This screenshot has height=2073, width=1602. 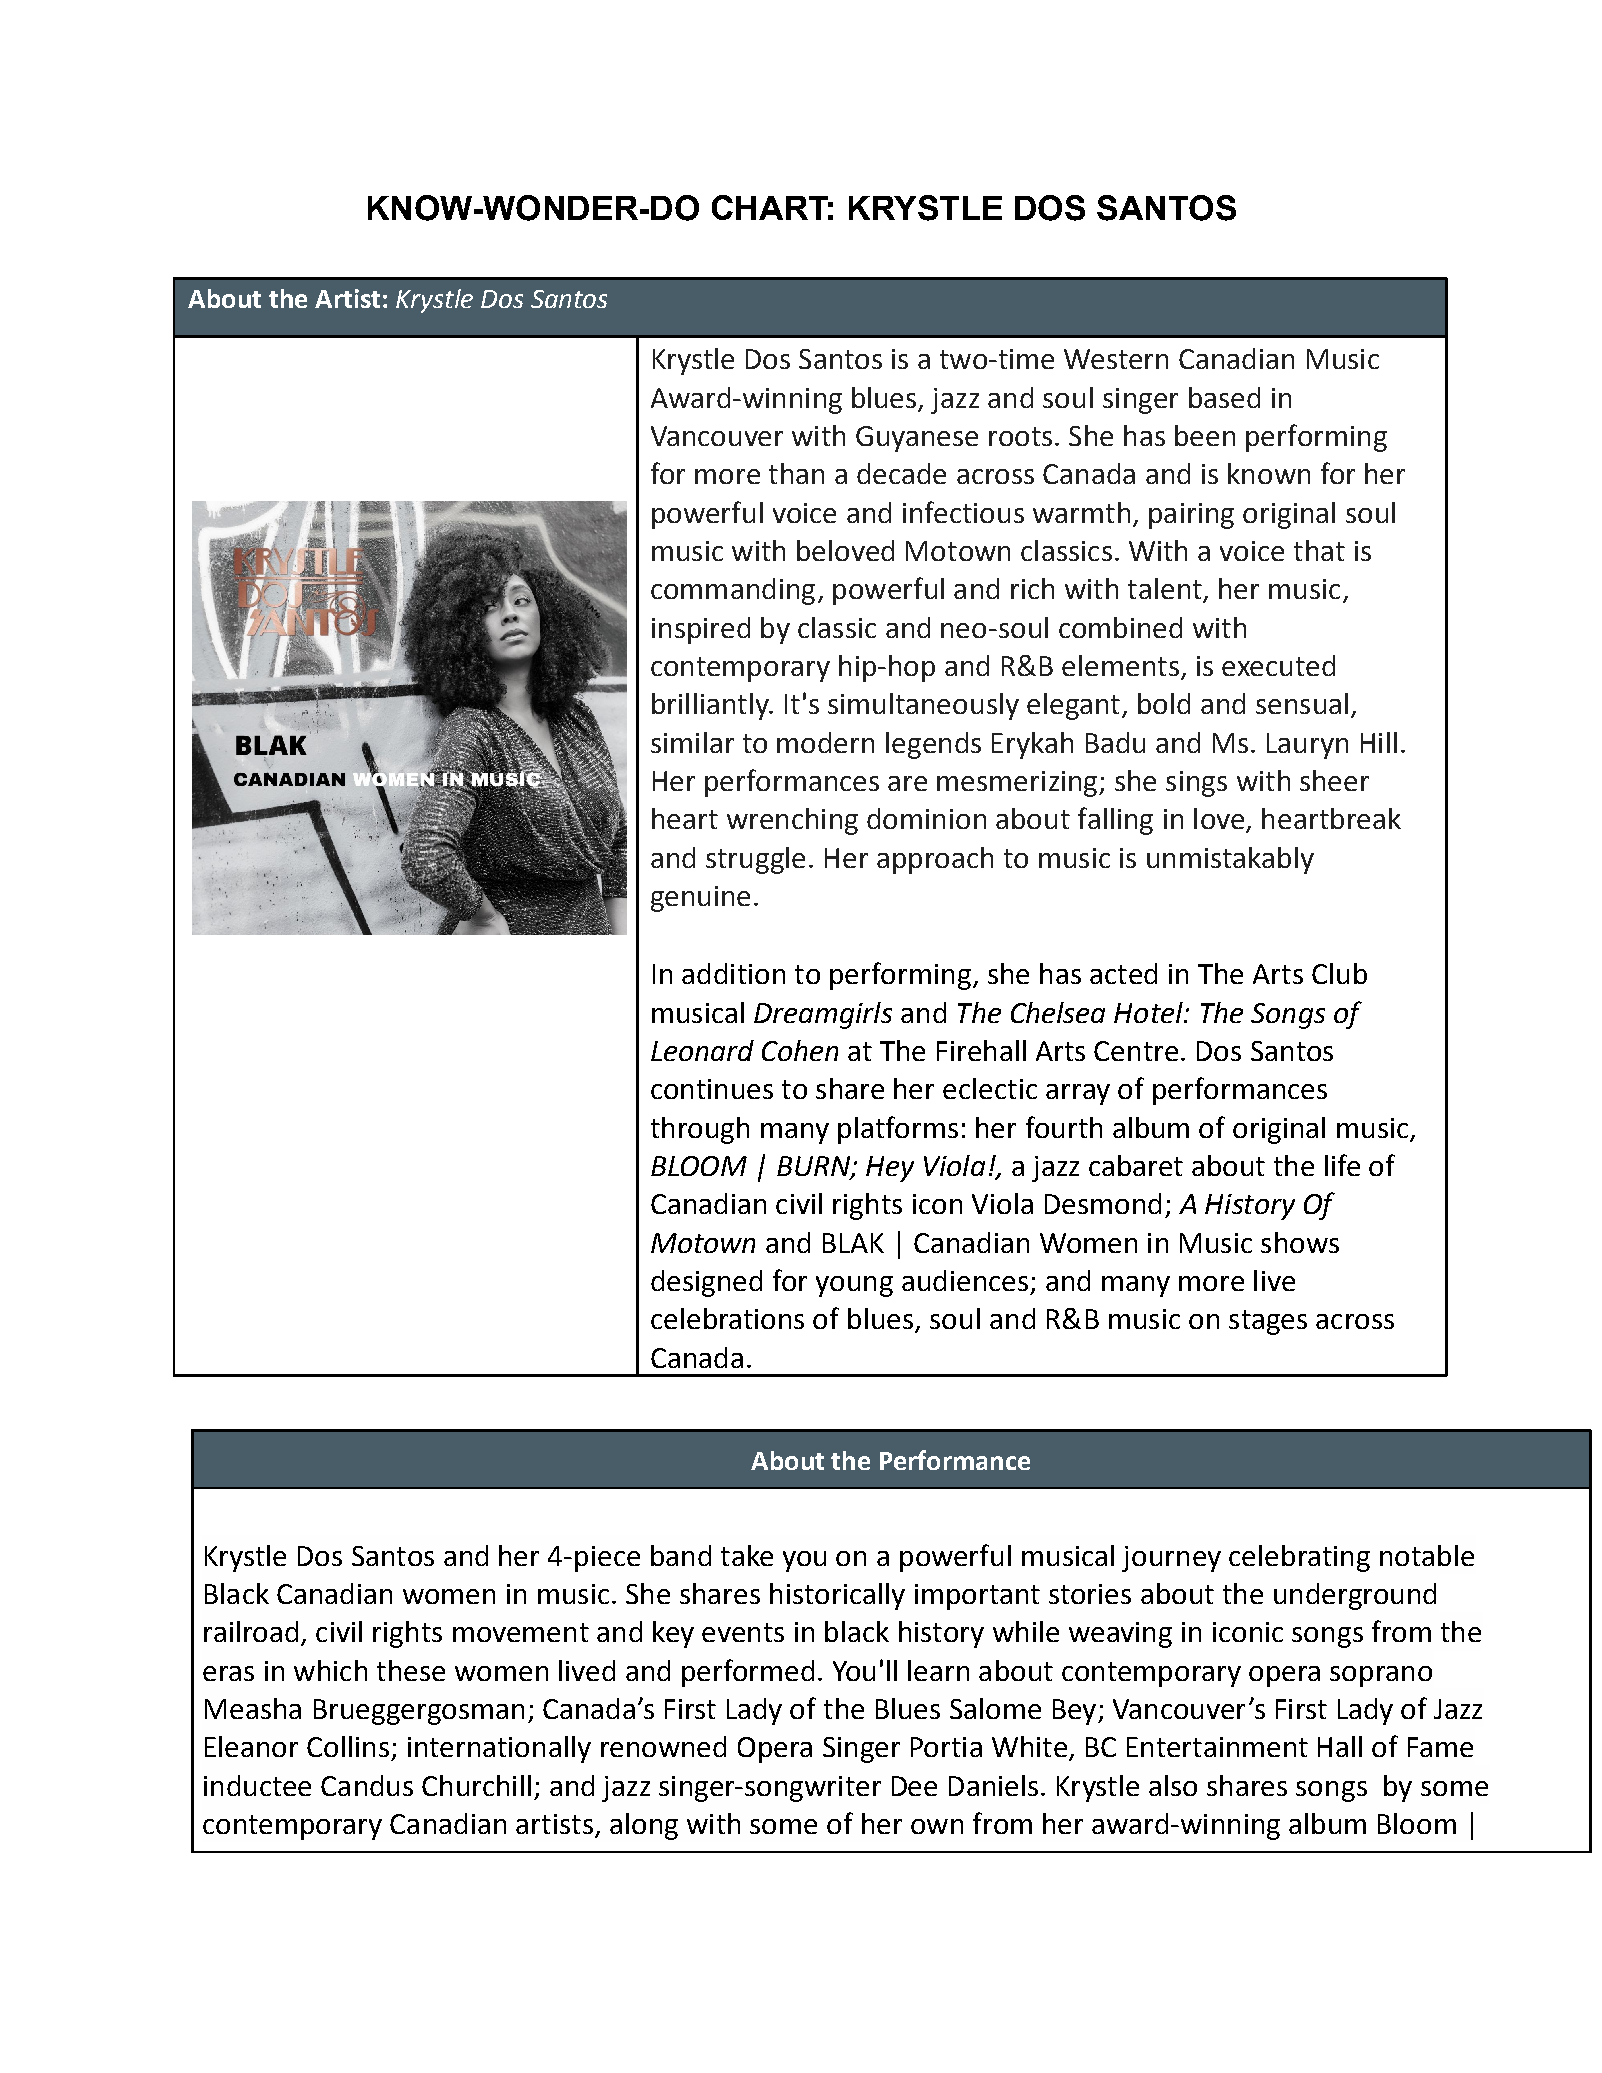 What do you see at coordinates (800, 1050) in the screenshot?
I see `Cohen` at bounding box center [800, 1050].
